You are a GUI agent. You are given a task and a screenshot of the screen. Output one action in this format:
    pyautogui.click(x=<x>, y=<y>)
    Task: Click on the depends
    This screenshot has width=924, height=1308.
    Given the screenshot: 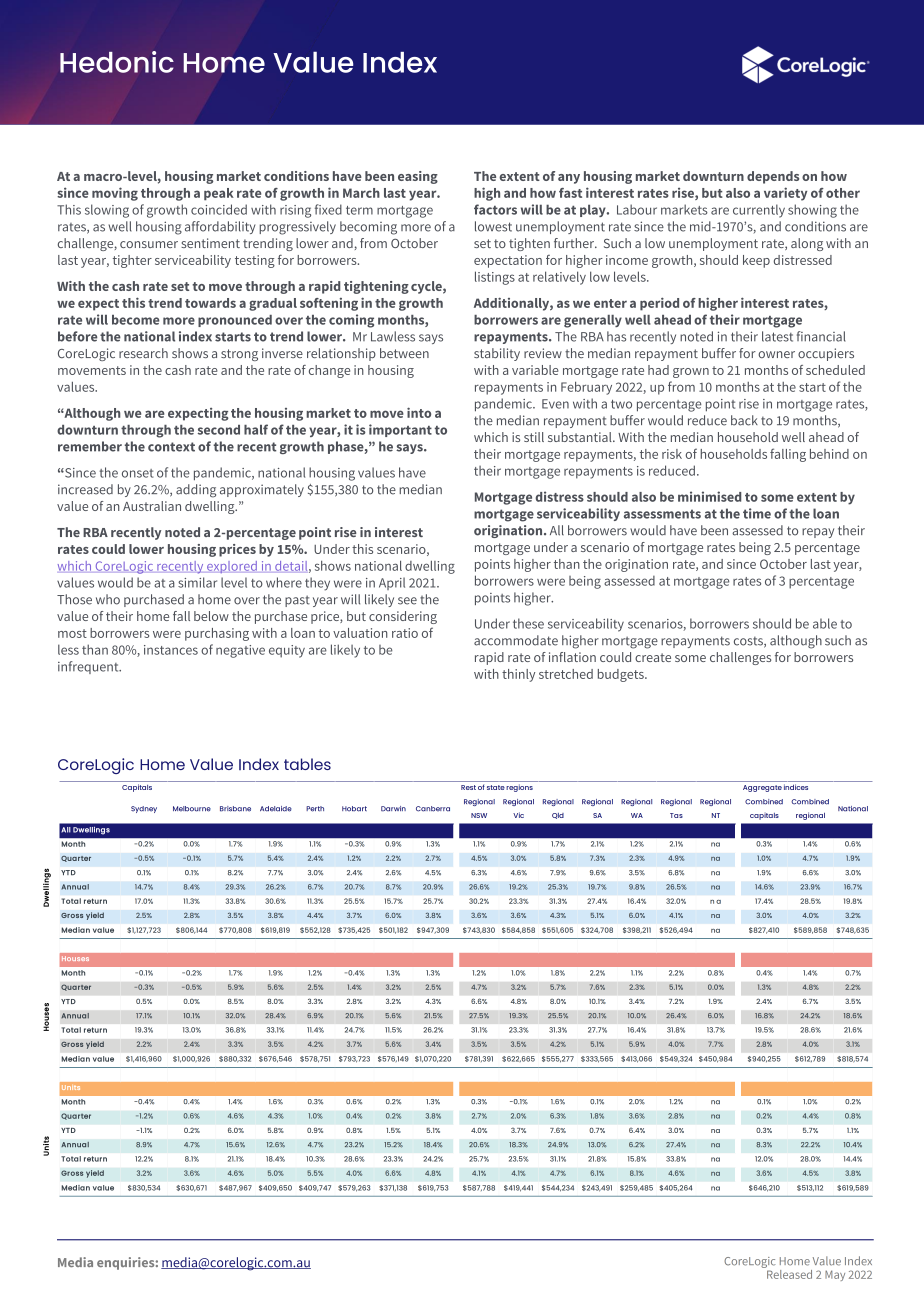 What is the action you would take?
    pyautogui.click(x=773, y=177)
